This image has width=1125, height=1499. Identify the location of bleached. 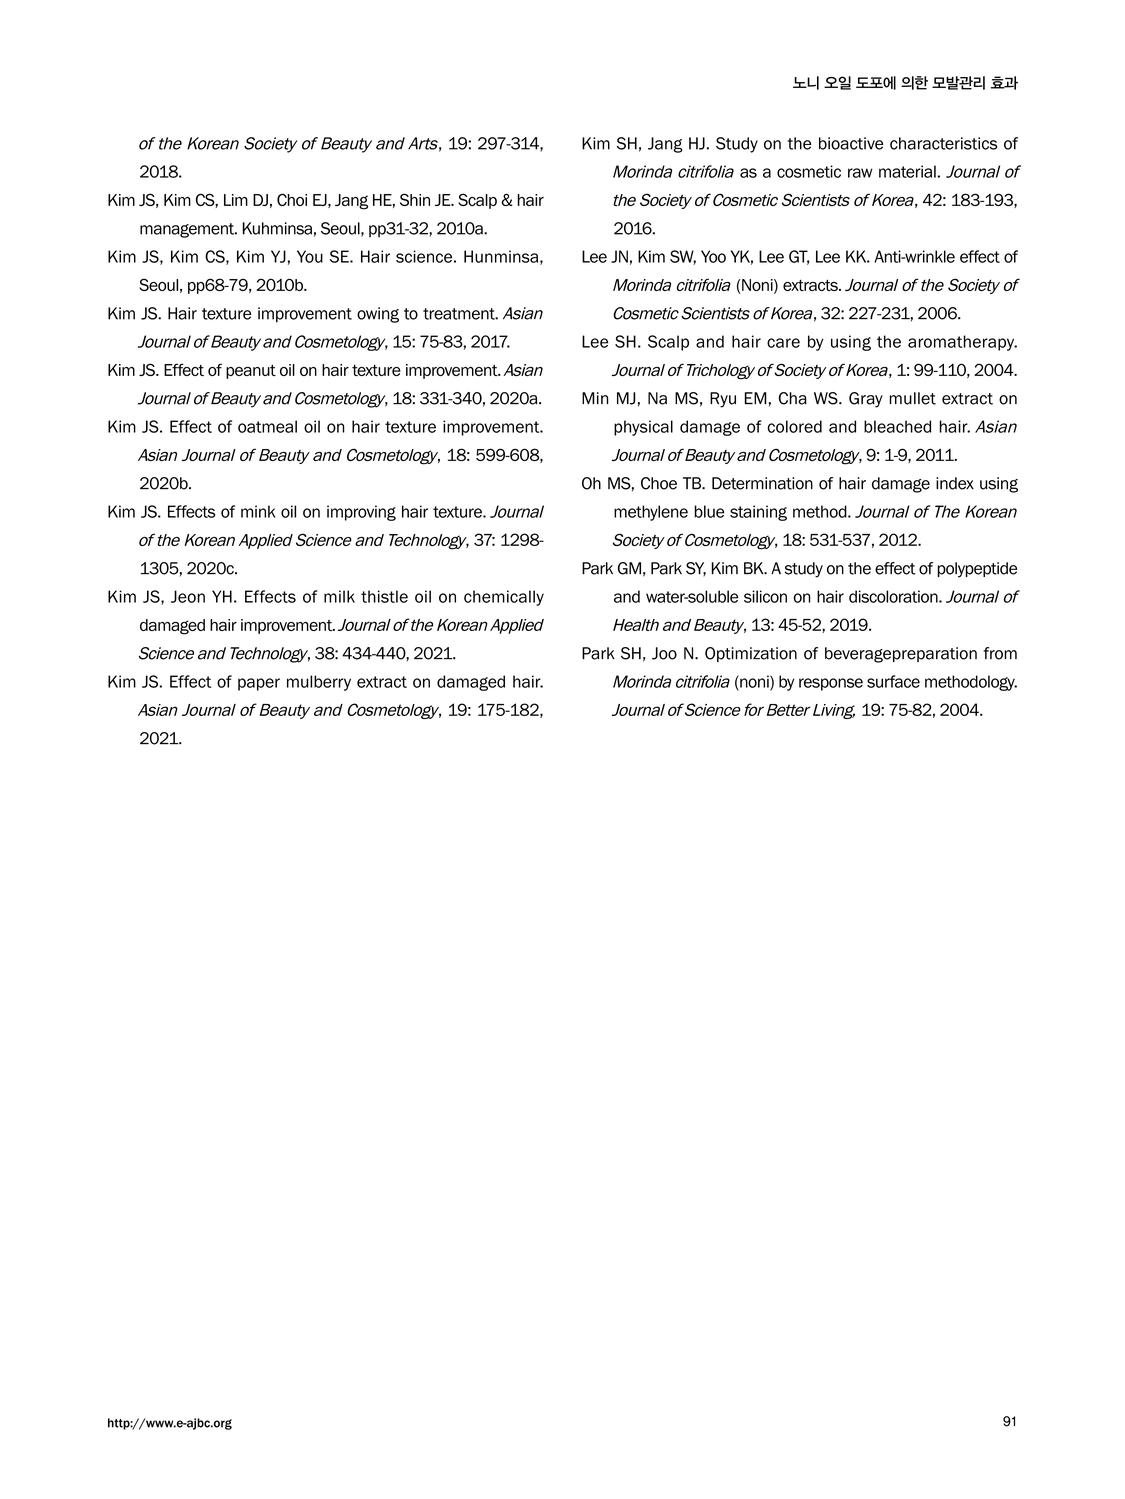
(897, 426).
